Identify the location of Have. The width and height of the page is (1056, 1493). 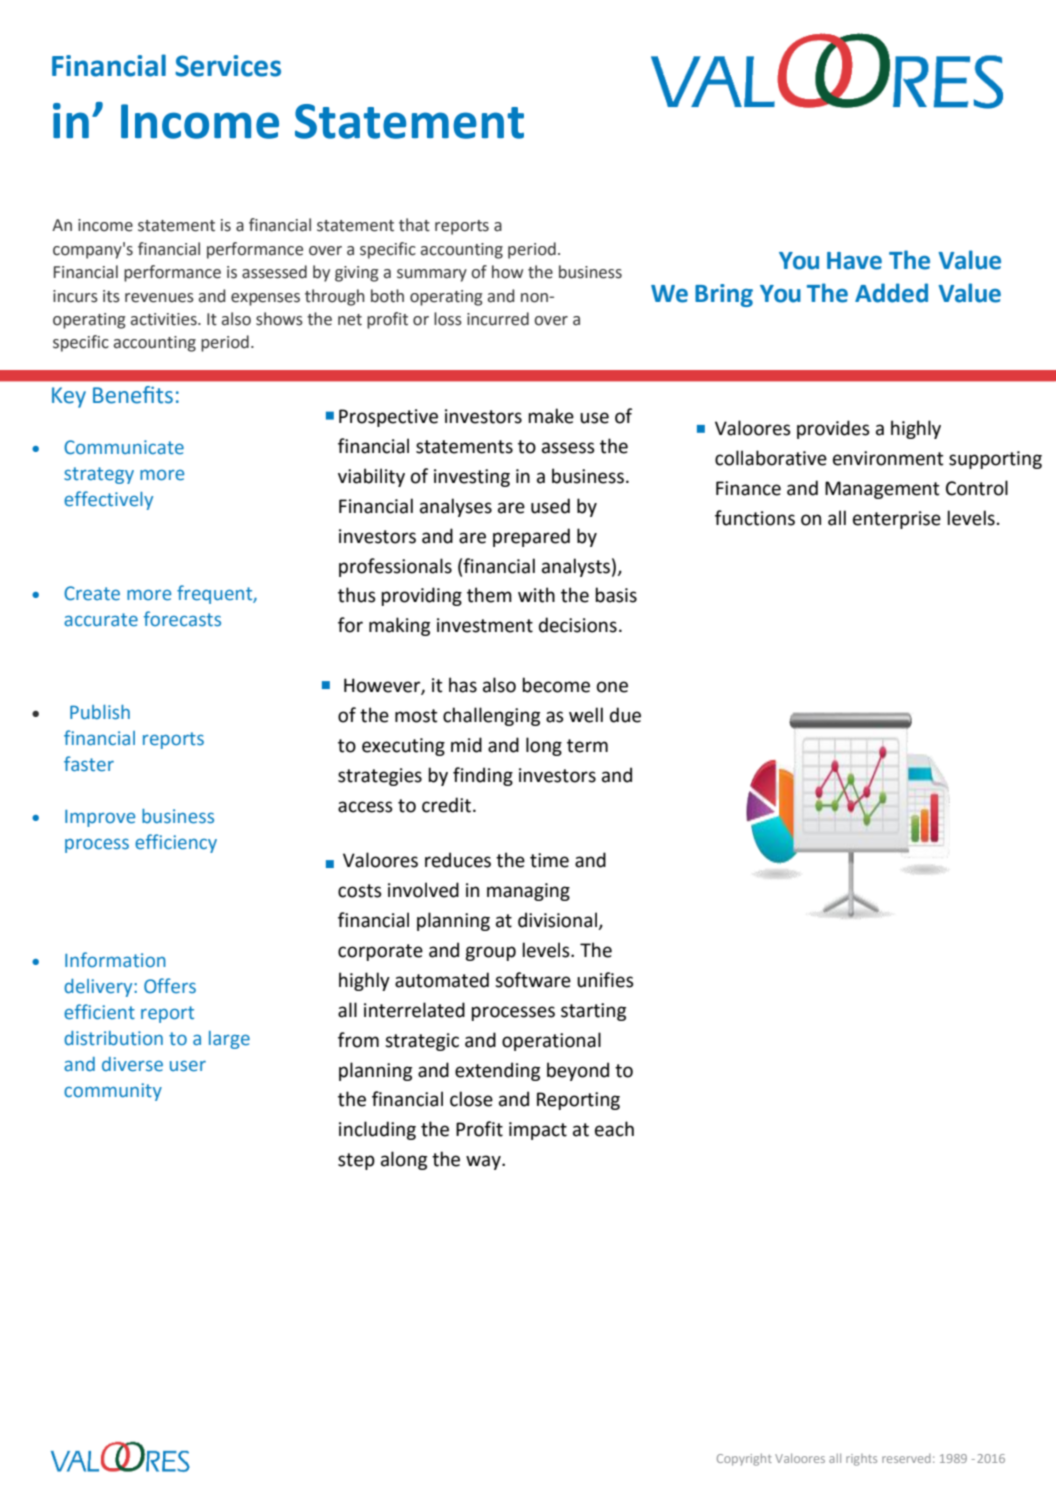
(854, 261).
